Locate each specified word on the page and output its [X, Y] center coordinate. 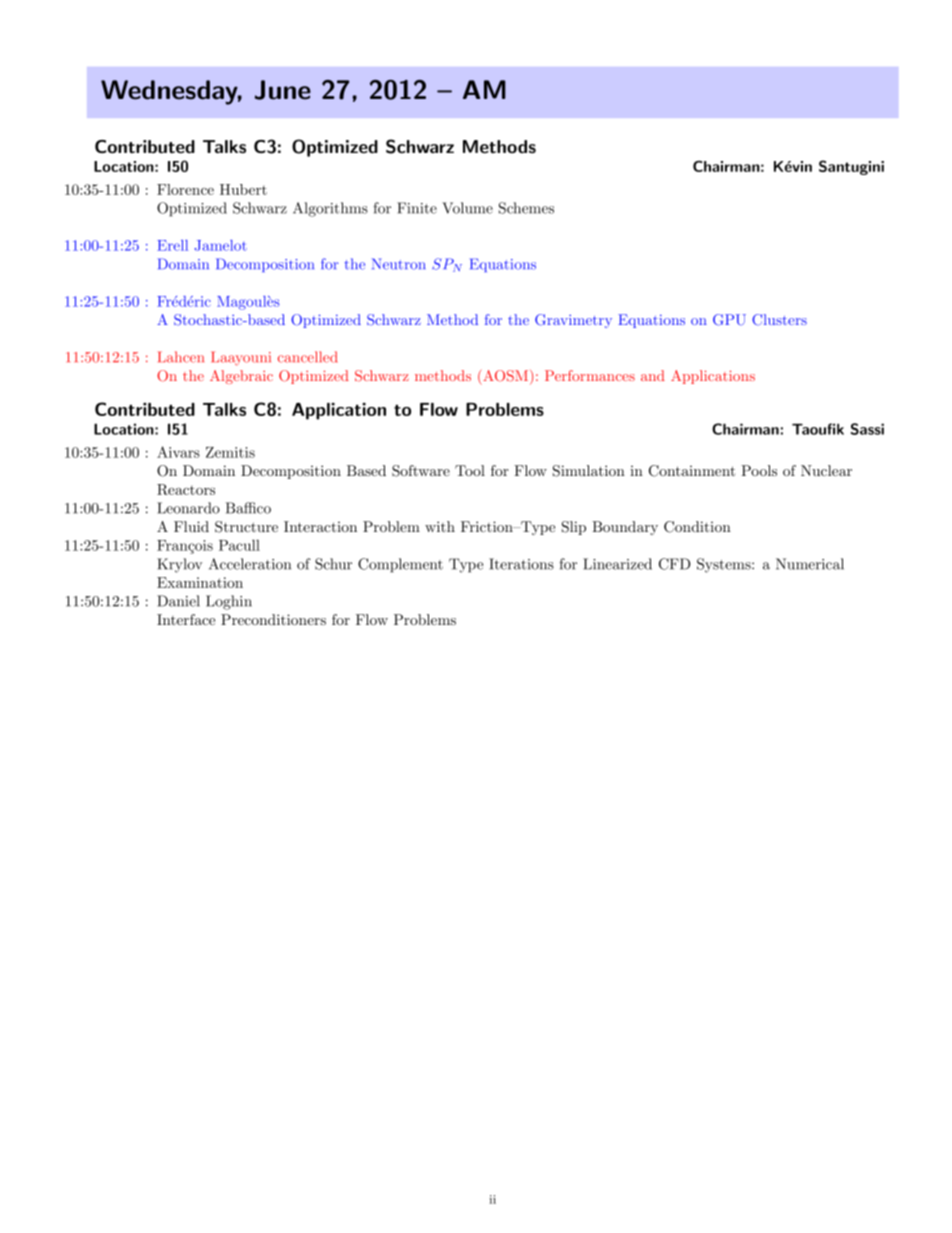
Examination [200, 582]
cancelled [307, 357]
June [283, 90]
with [440, 526]
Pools [759, 470]
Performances [590, 375]
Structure [246, 527]
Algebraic [241, 377]
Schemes [526, 208]
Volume [467, 208]
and [653, 375]
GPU [729, 320]
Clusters [779, 320]
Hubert [243, 189]
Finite [417, 208]
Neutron [398, 264]
